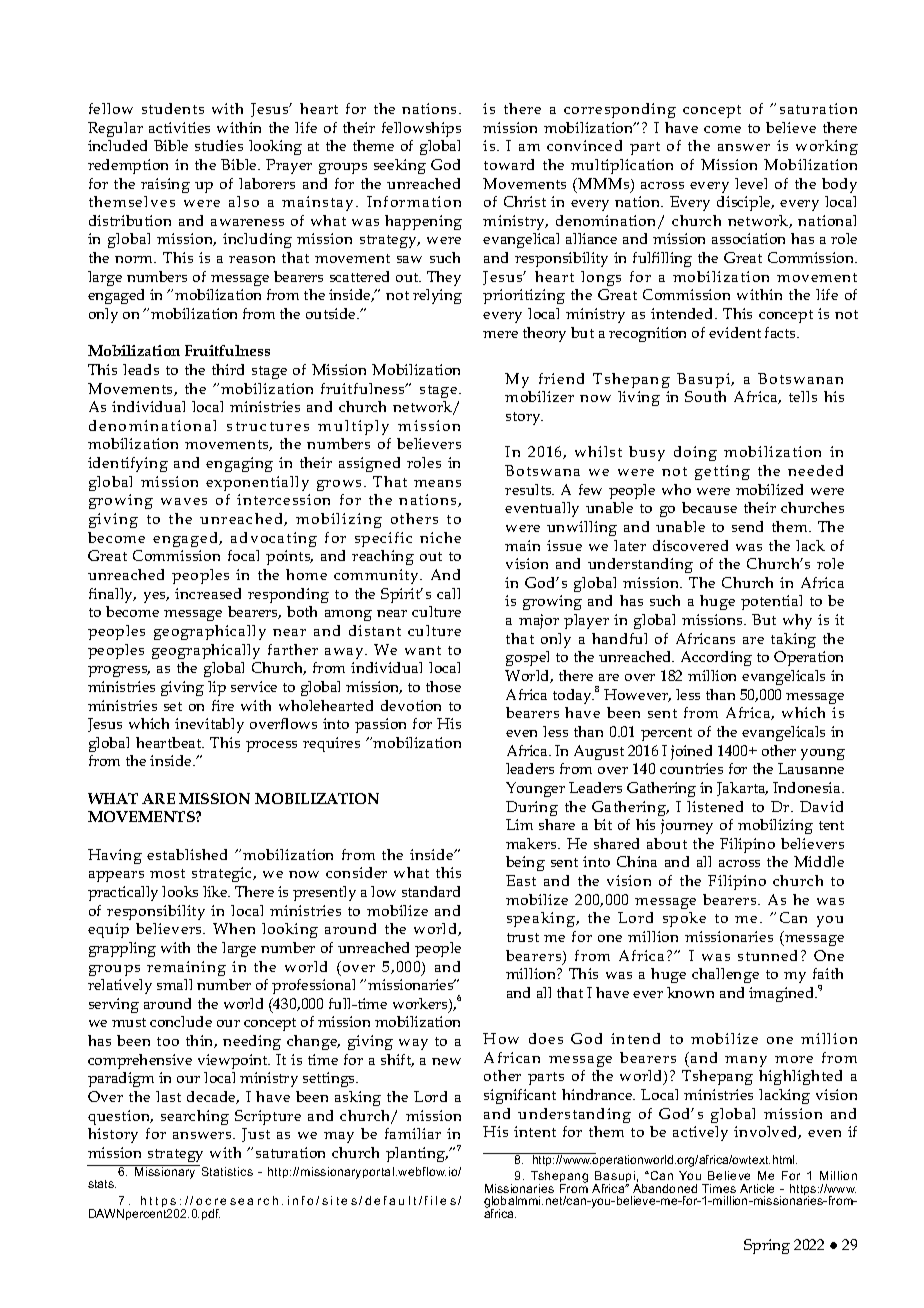  Describe the element at coordinates (179, 127) in the screenshot. I see `activities` at that location.
